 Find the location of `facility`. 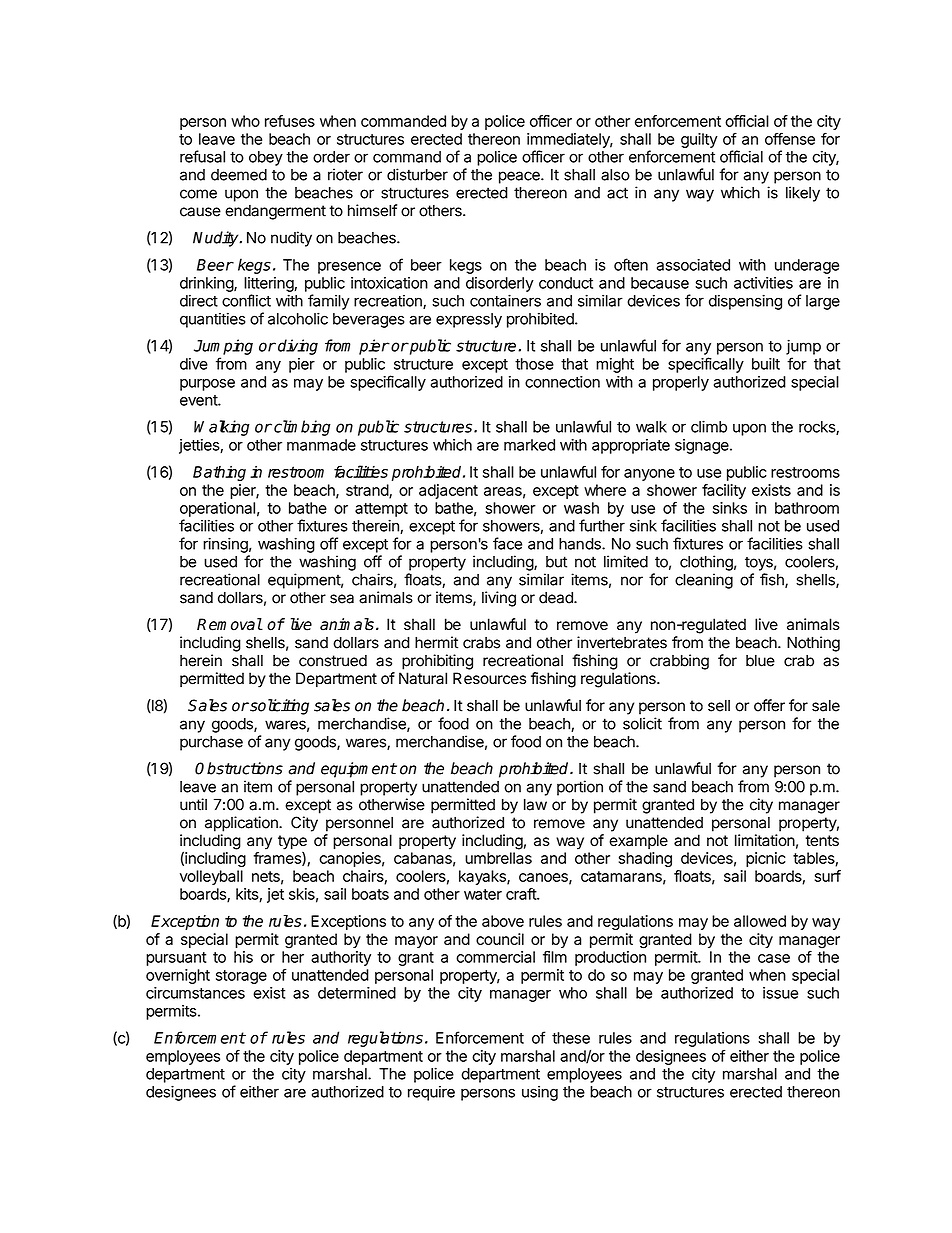

facility is located at coordinates (724, 491).
